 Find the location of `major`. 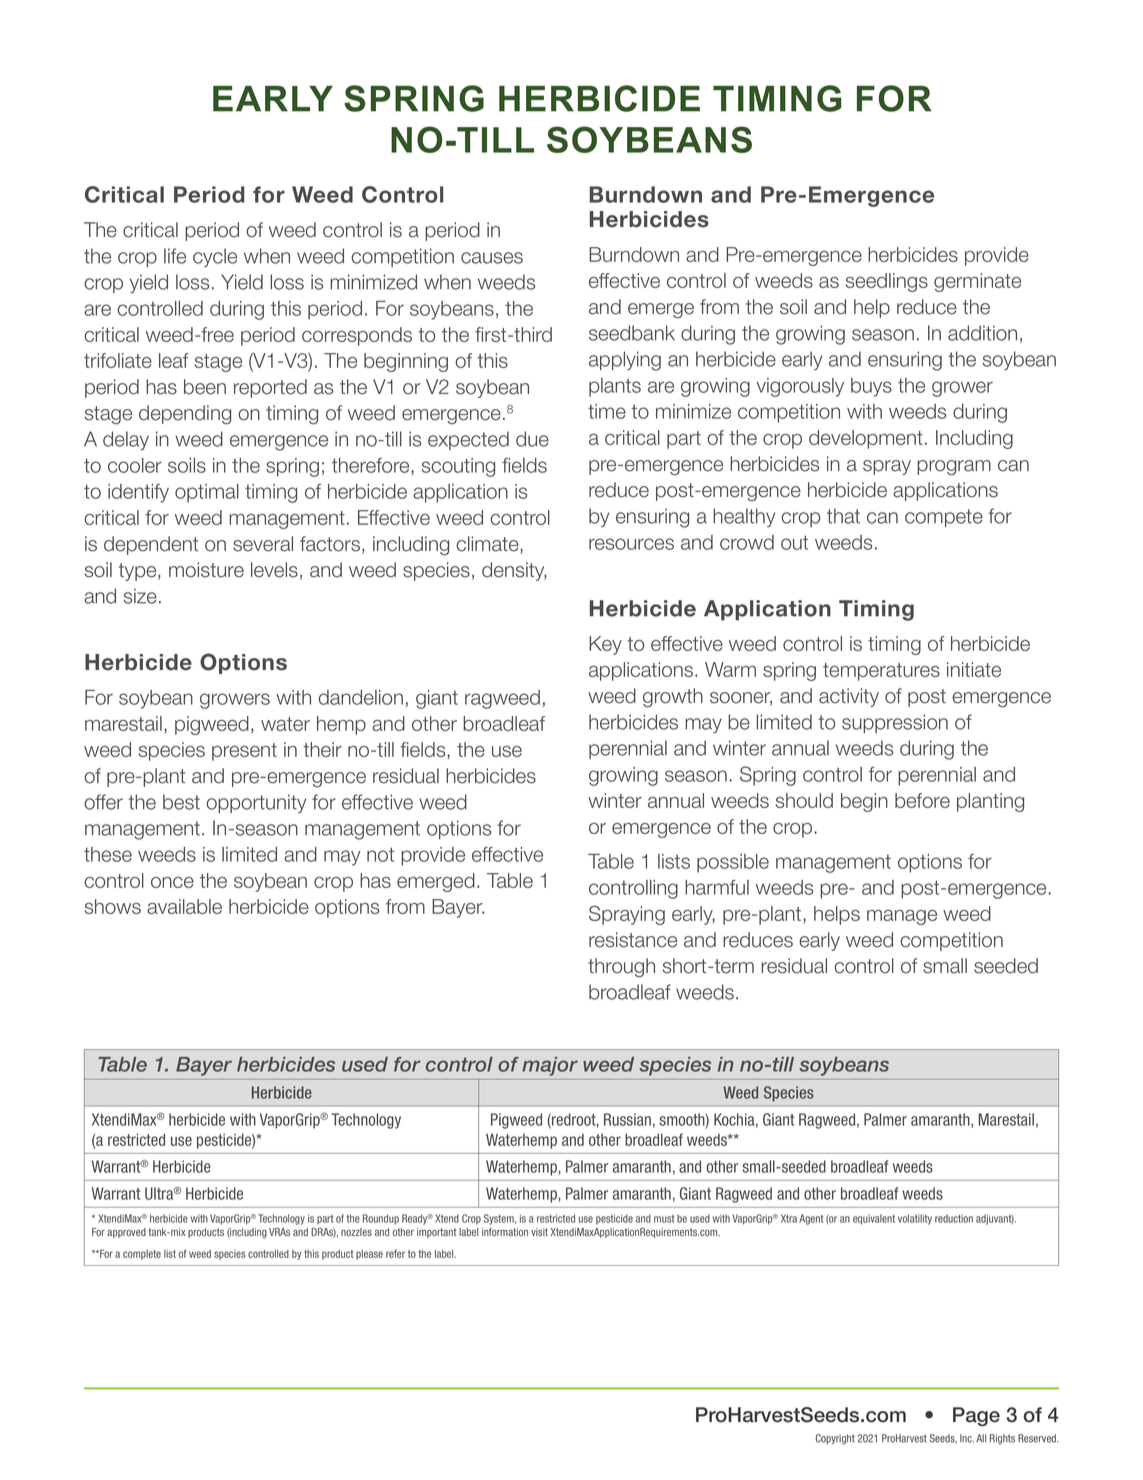

major is located at coordinates (550, 1066).
